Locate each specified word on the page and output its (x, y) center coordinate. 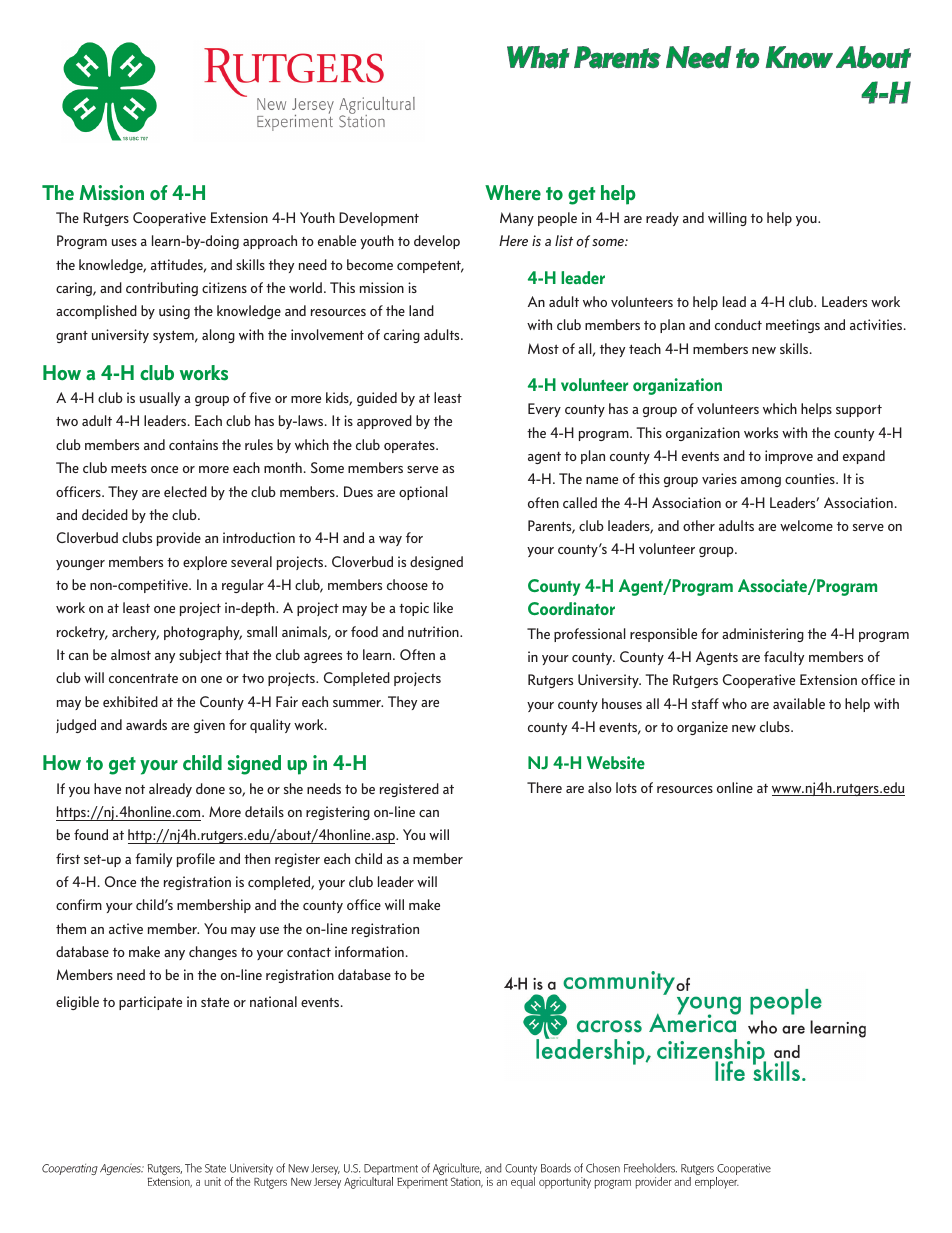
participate (150, 1003)
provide (179, 539)
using (174, 312)
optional (423, 493)
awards (146, 724)
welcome (806, 525)
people (557, 219)
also (600, 787)
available (799, 703)
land (421, 310)
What (538, 57)
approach (270, 242)
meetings (793, 326)
